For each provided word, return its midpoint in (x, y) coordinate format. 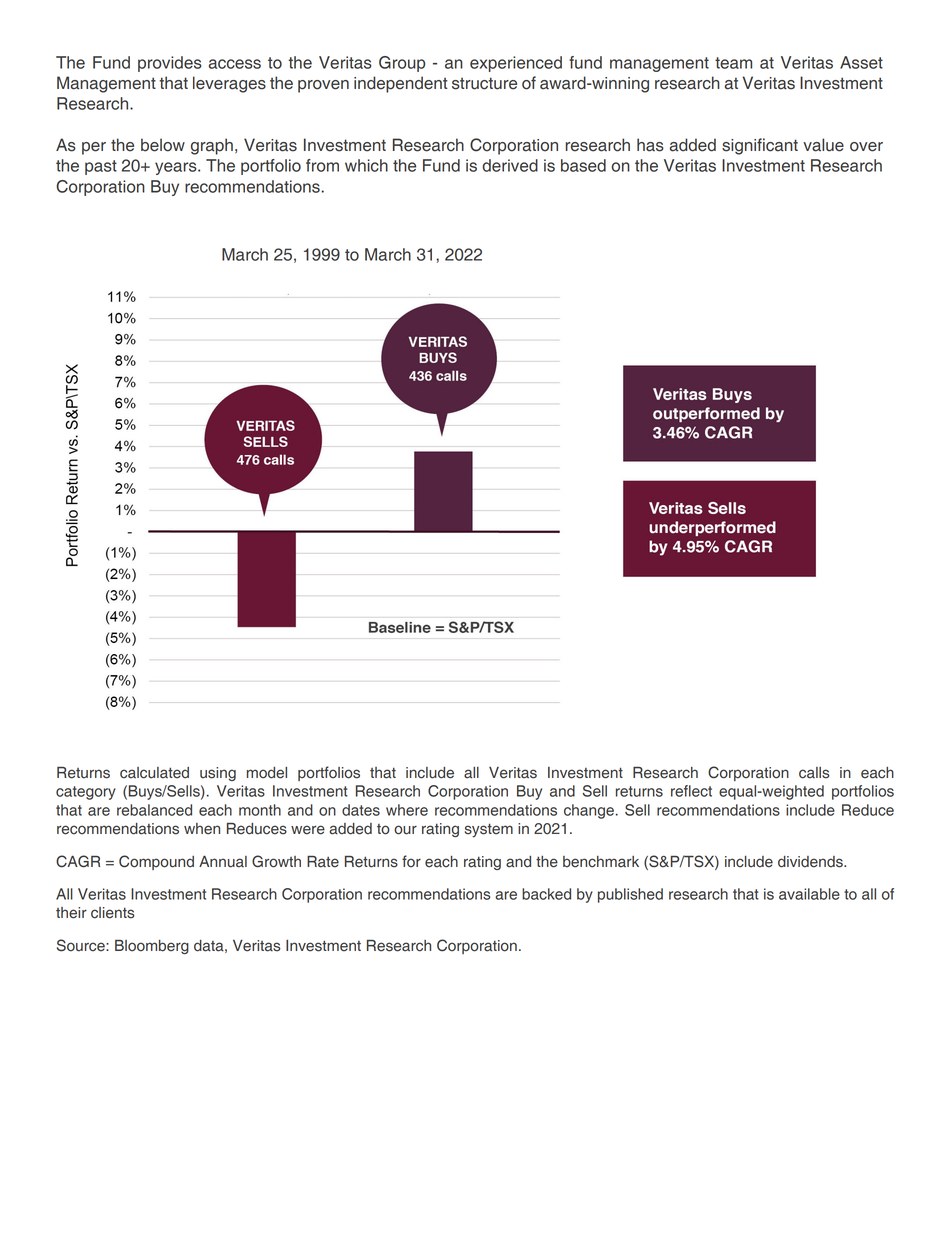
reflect (691, 791)
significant (760, 146)
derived (510, 165)
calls (814, 773)
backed (546, 894)
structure (484, 83)
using (218, 774)
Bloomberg (152, 947)
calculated (154, 773)
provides (170, 64)
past (101, 167)
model (267, 773)
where (407, 810)
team (733, 63)
